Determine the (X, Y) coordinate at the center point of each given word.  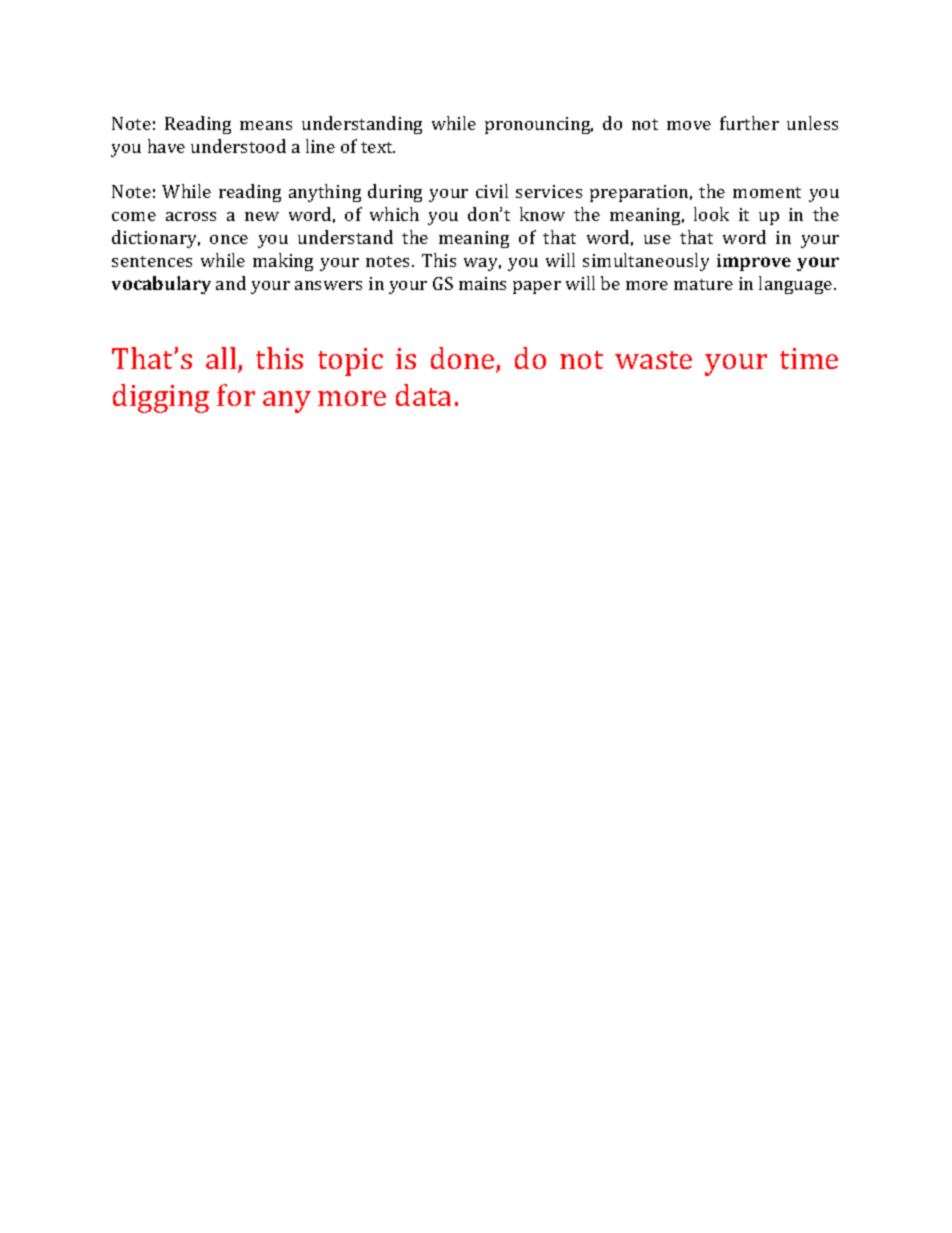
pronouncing (539, 125)
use (657, 239)
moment (767, 192)
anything (325, 193)
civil (492, 191)
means (266, 125)
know (542, 214)
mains (482, 283)
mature (703, 284)
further (749, 123)
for (236, 395)
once (229, 239)
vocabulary (161, 285)
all (222, 359)
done (464, 359)
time (809, 358)
